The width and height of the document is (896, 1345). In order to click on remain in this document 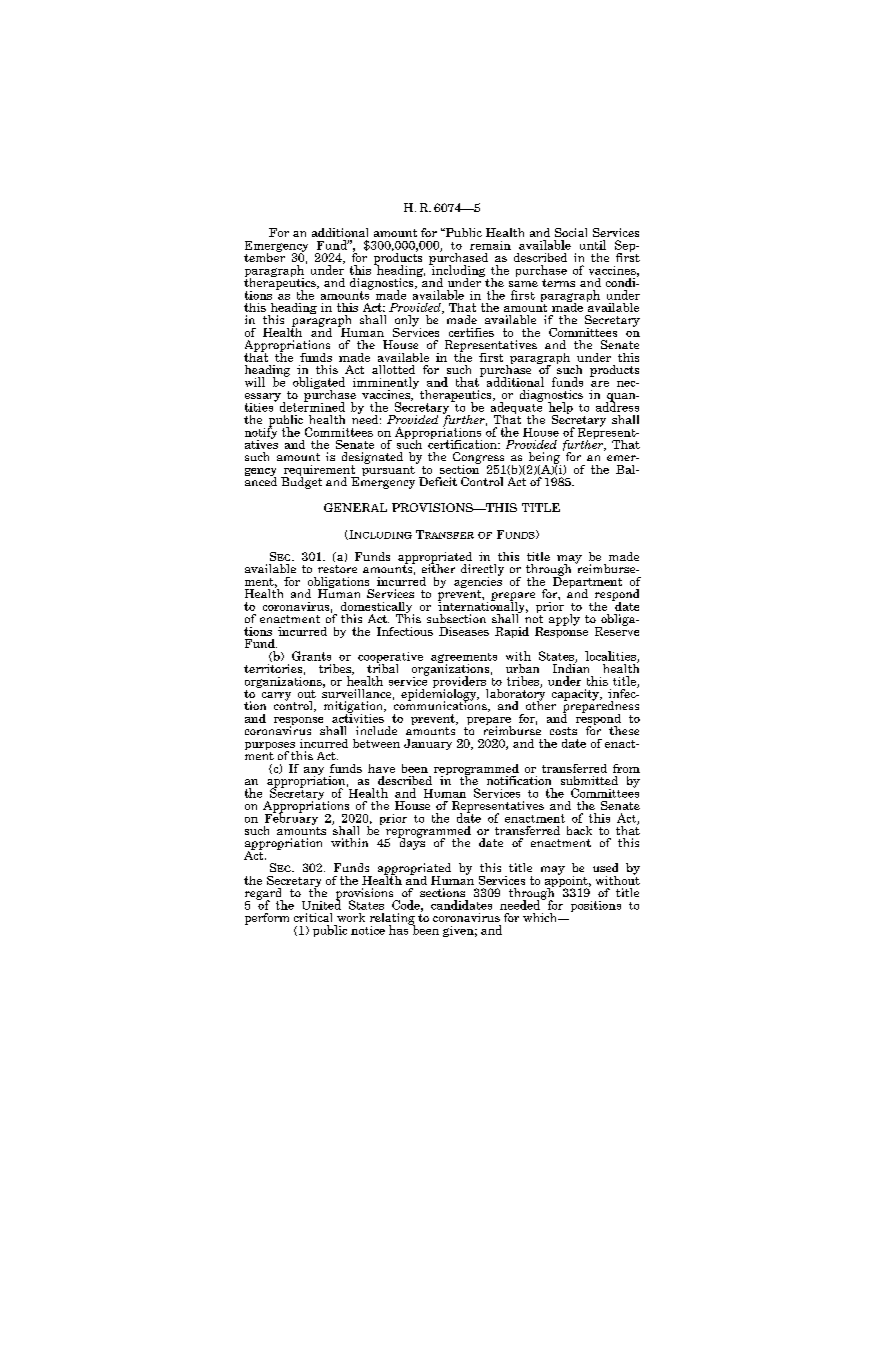, I will do `click(490, 245)`.
